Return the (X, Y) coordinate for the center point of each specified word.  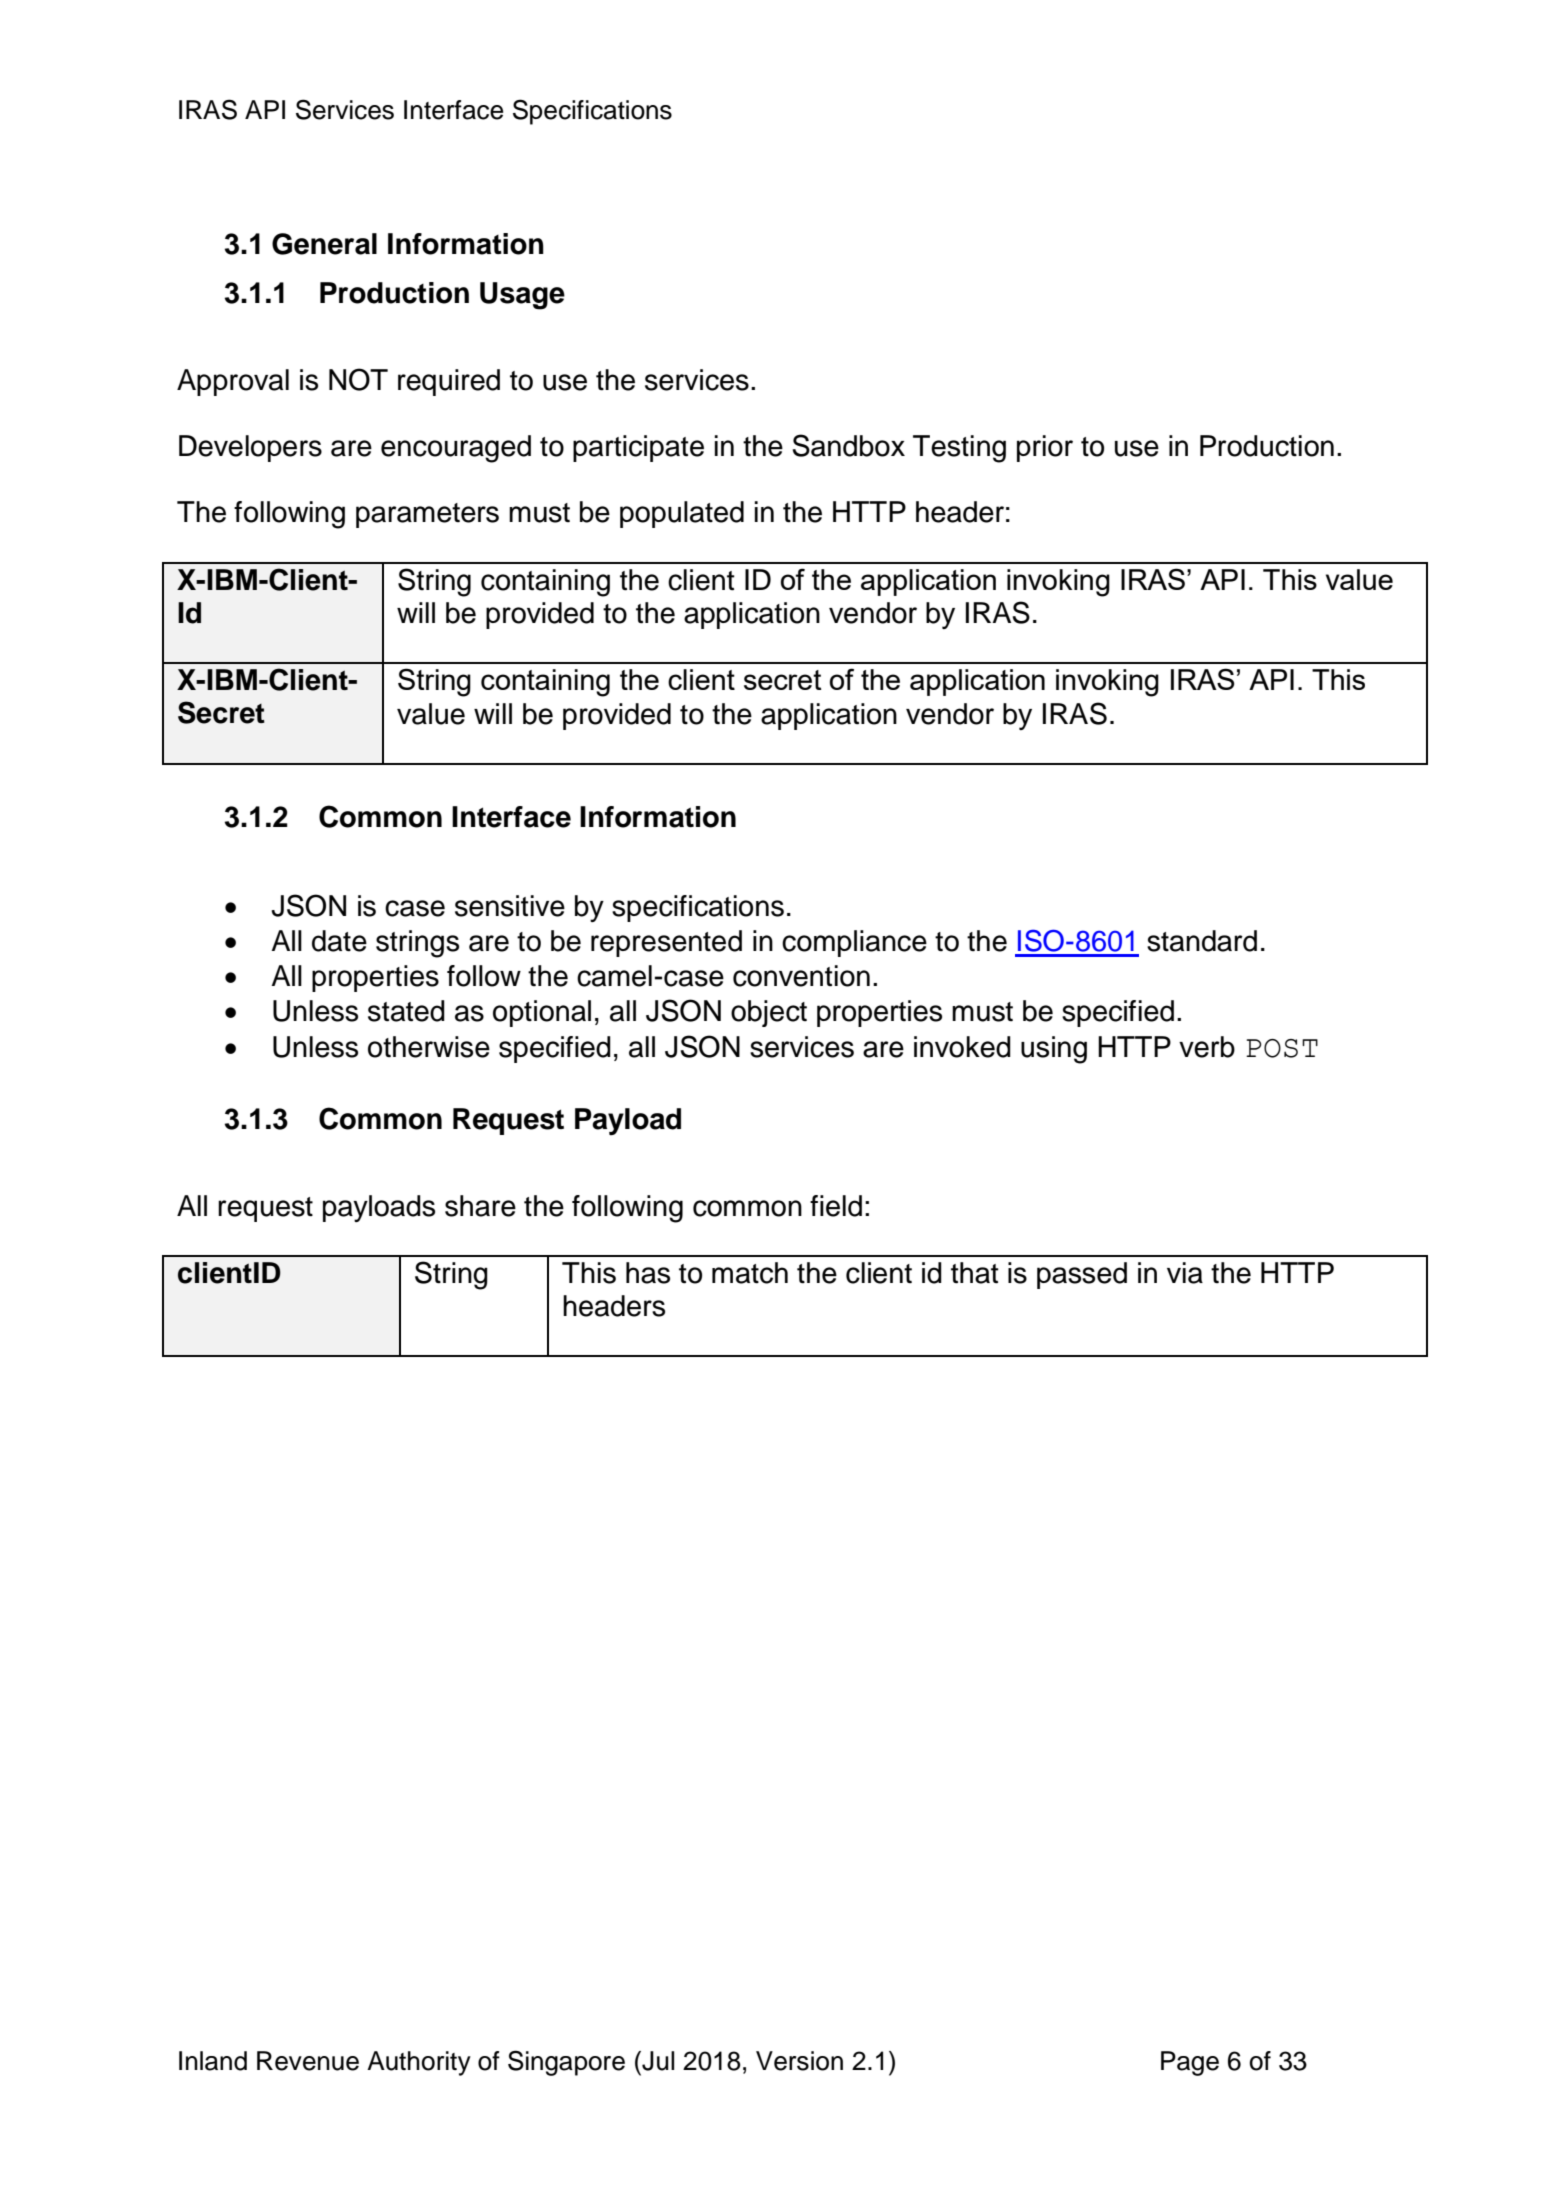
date (339, 941)
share (480, 1206)
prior (1045, 448)
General (324, 244)
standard (1202, 941)
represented (666, 943)
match (750, 1273)
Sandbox (849, 445)
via (1185, 1273)
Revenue (308, 2061)
